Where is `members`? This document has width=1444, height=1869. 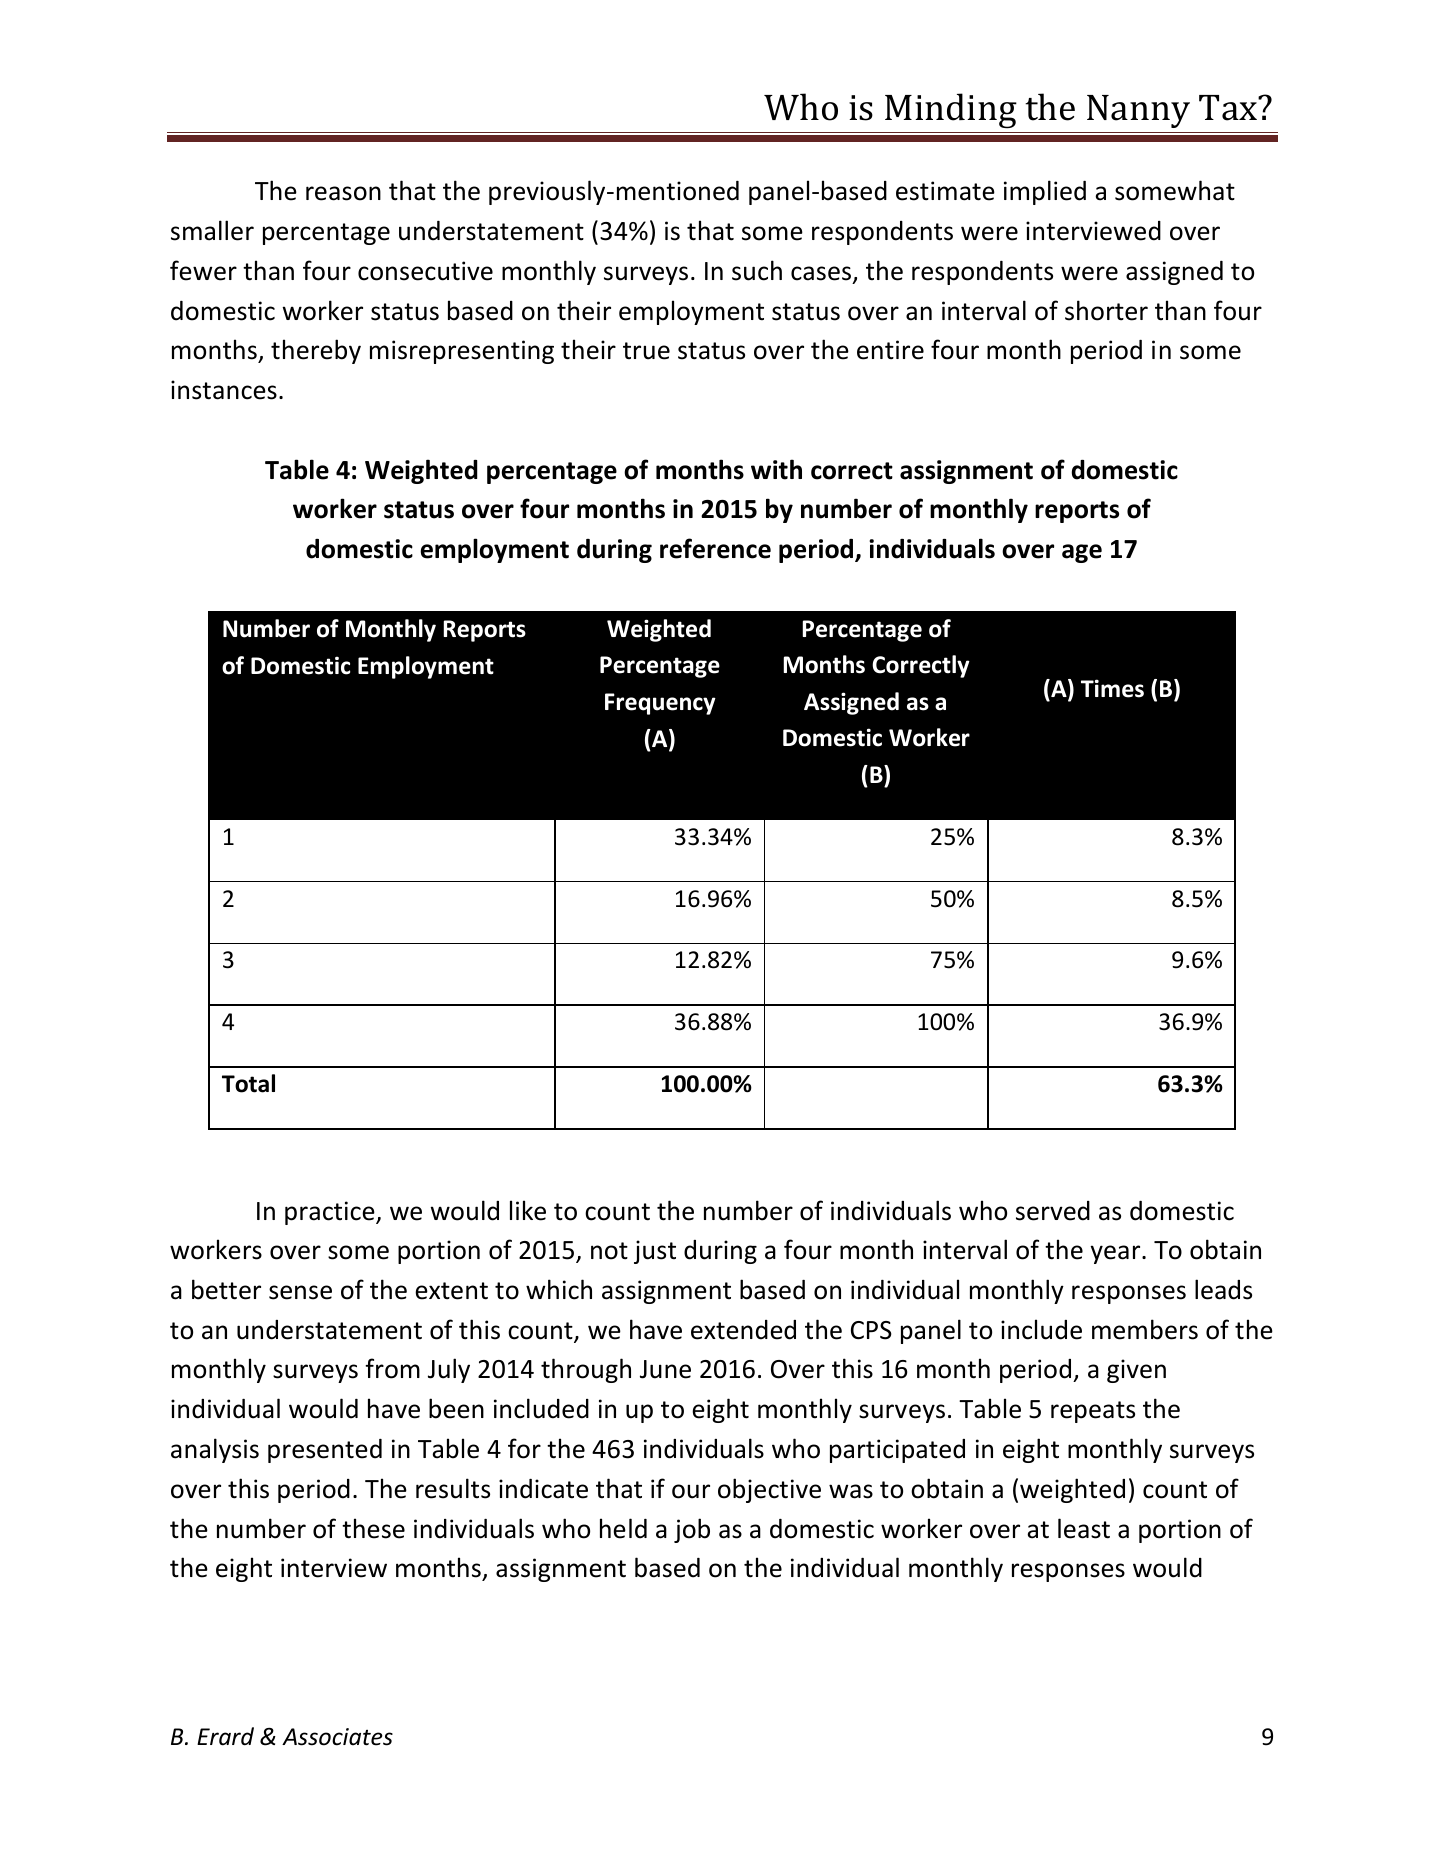 members is located at coordinates (1145, 1329).
